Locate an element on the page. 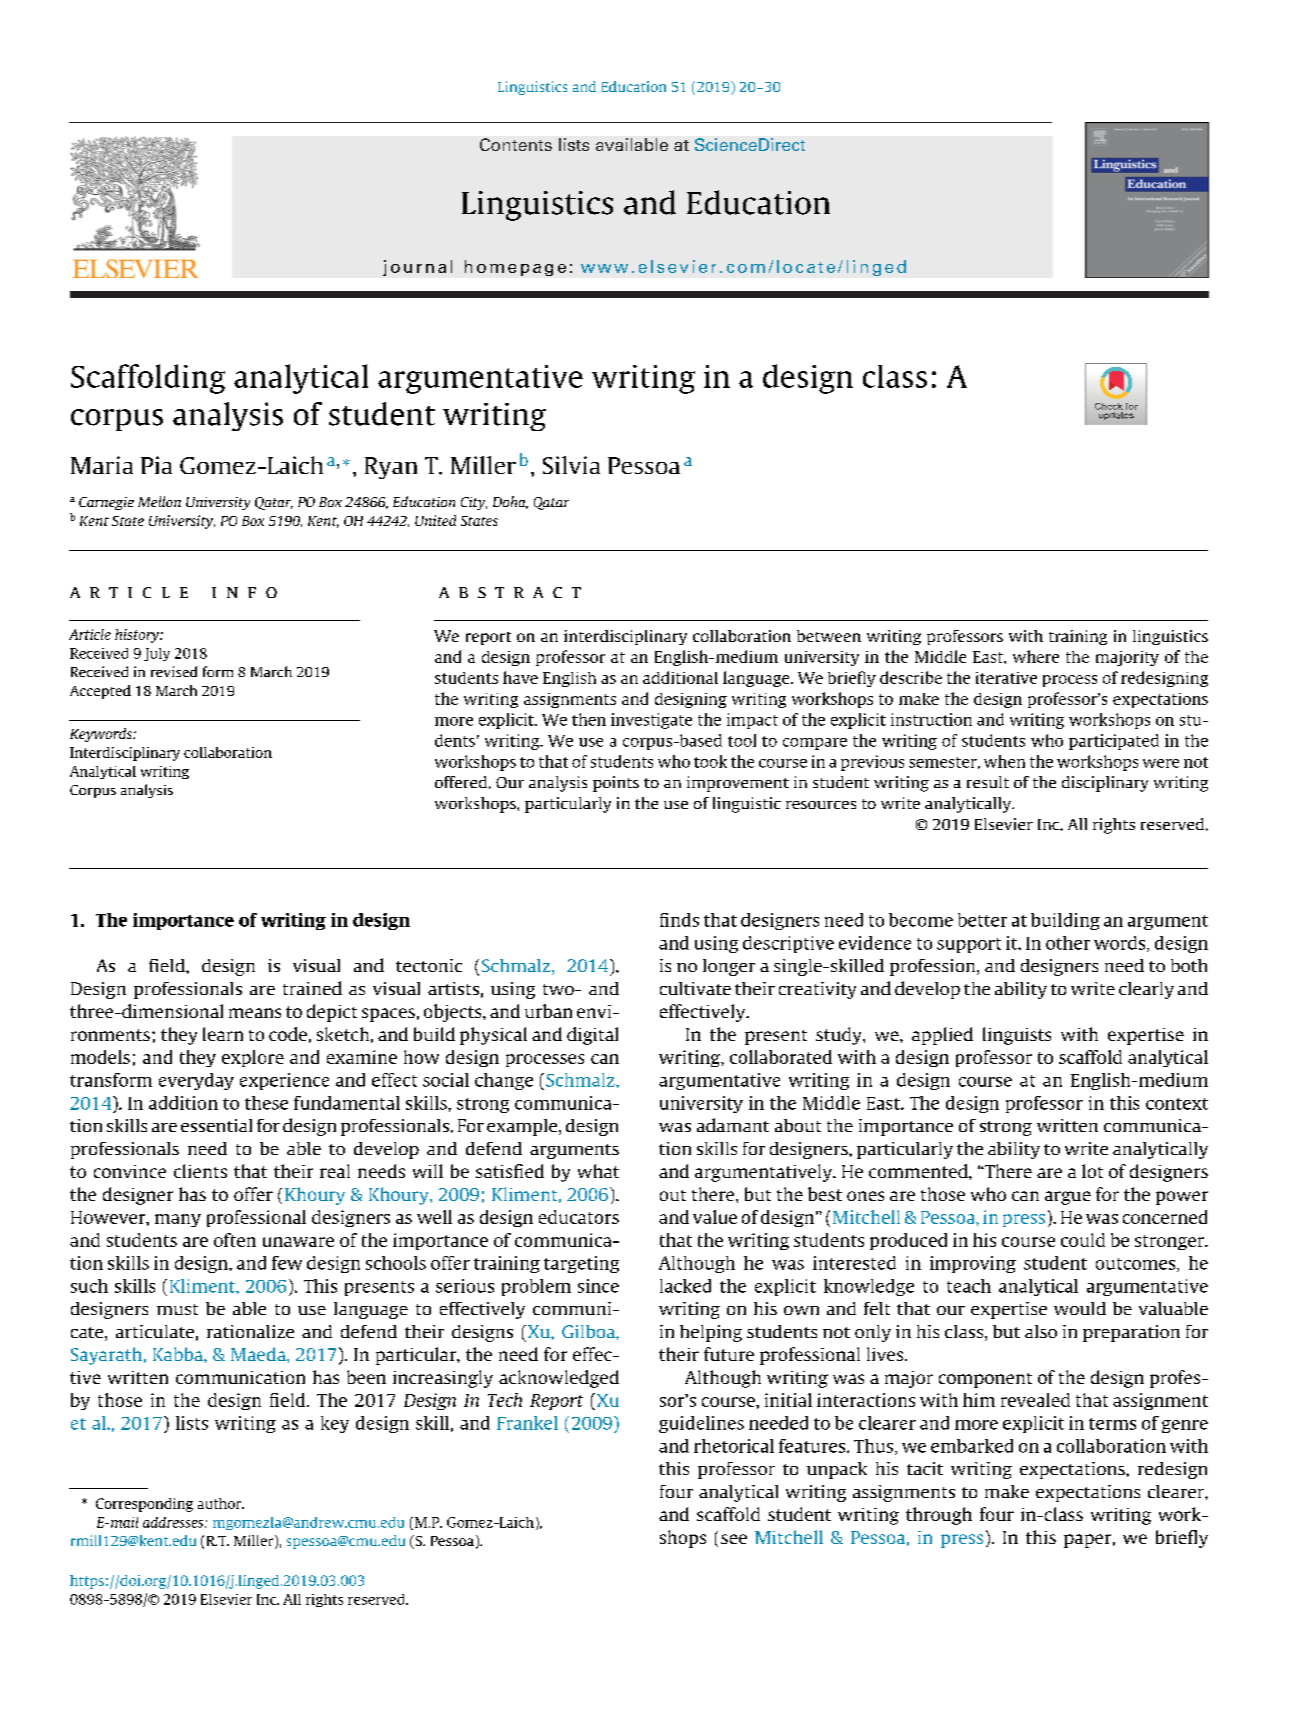 The image size is (1301, 1735). learn is located at coordinates (223, 1034).
